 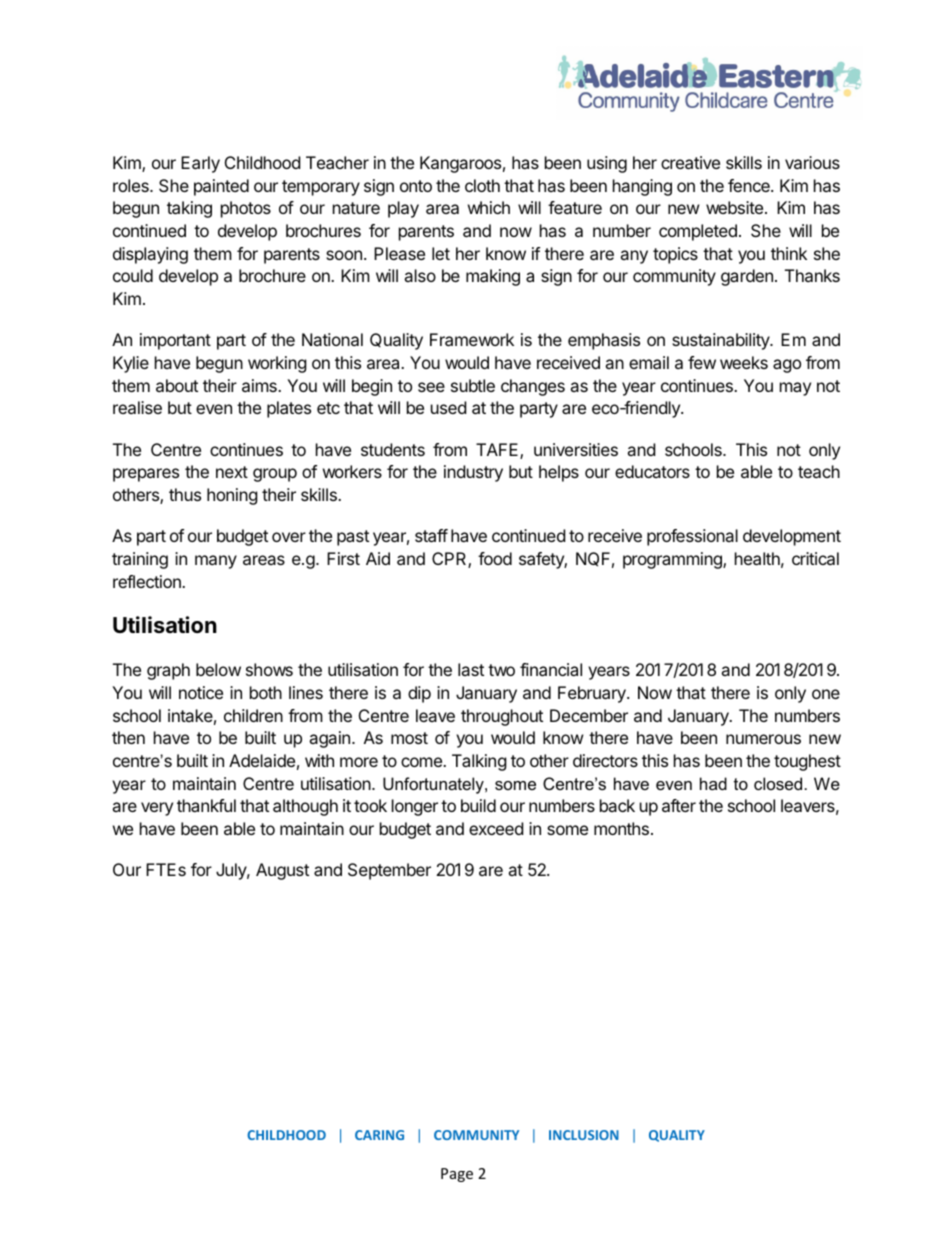 I want to click on August, so click(x=282, y=871).
